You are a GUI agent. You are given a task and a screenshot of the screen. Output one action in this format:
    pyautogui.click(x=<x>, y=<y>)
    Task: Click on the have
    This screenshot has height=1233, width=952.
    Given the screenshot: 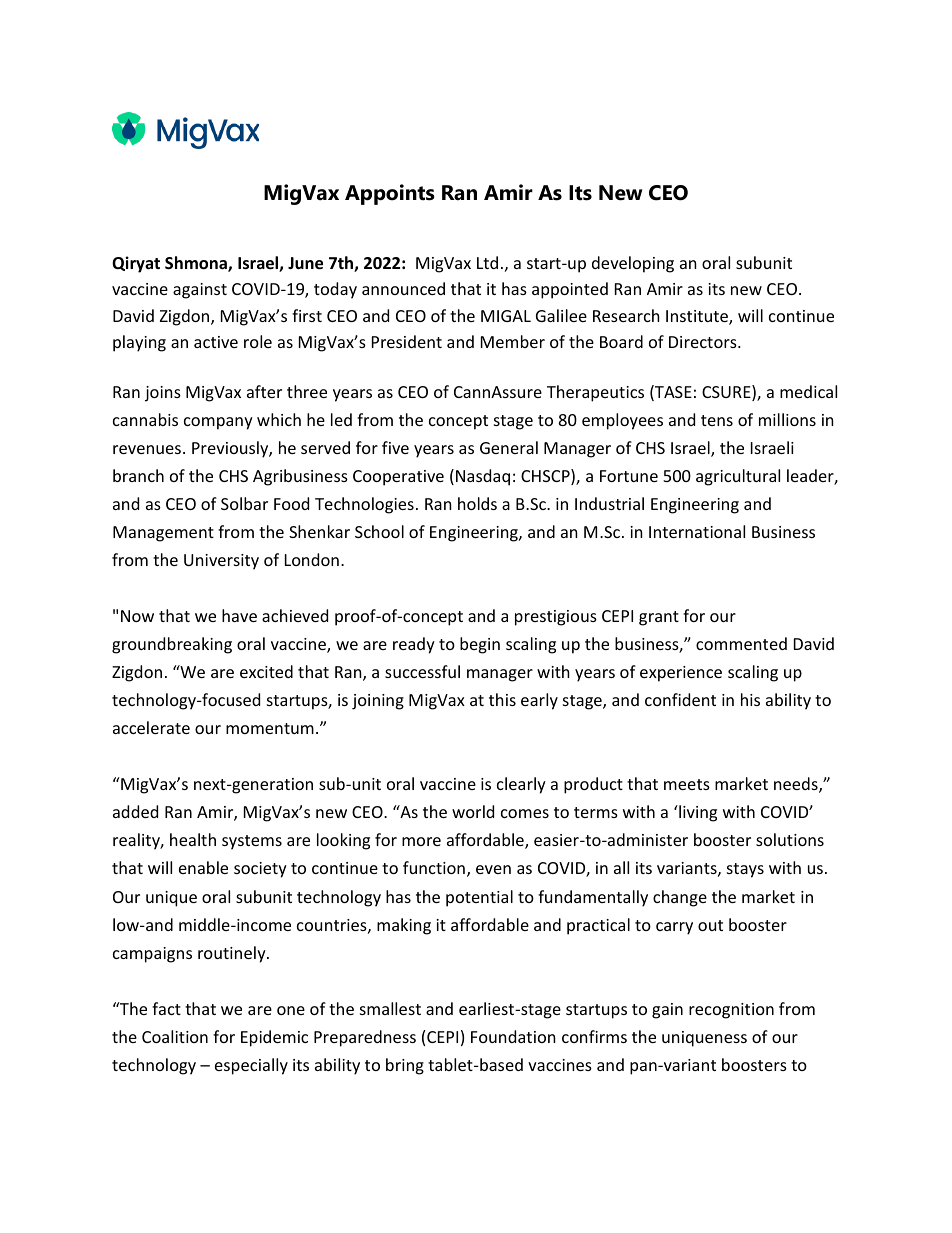 What is the action you would take?
    pyautogui.click(x=239, y=615)
